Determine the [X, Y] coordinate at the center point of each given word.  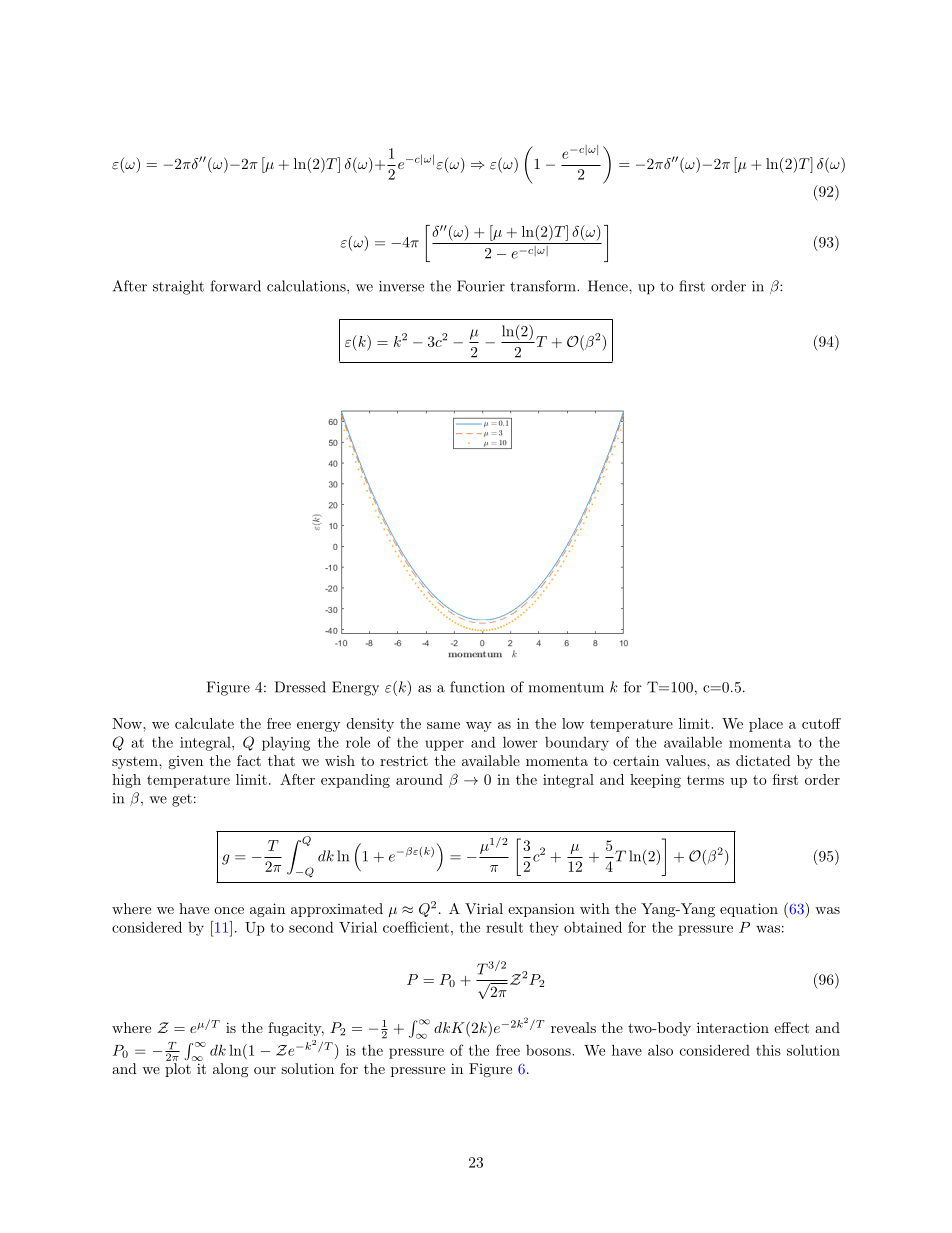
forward [235, 286]
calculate [204, 723]
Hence [609, 286]
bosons [549, 1050]
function [477, 687]
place [766, 725]
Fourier [481, 286]
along [230, 1070]
